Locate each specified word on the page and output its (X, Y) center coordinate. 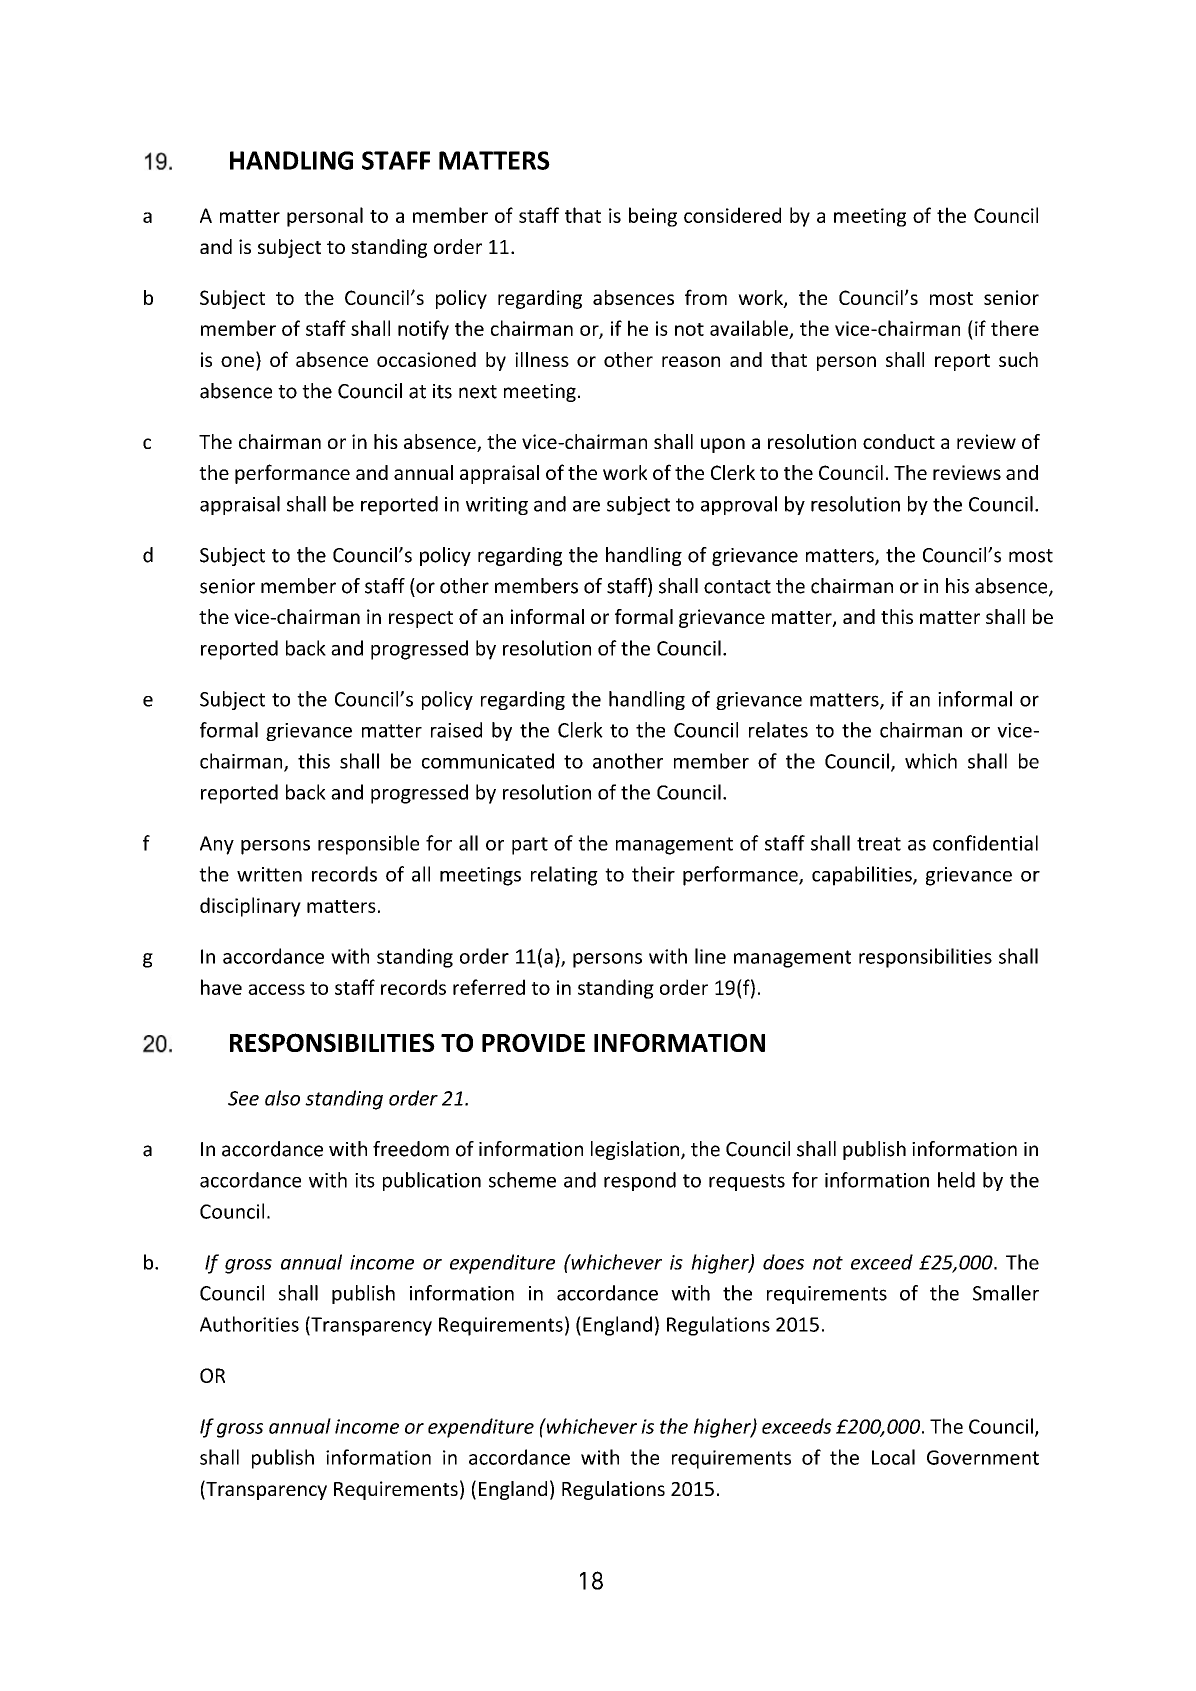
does (783, 1262)
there (1015, 328)
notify (423, 330)
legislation (636, 1150)
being (653, 217)
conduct (899, 441)
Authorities (249, 1324)
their (653, 874)
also (282, 1098)
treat (879, 844)
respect (421, 619)
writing (497, 506)
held (956, 1180)
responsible (368, 845)
